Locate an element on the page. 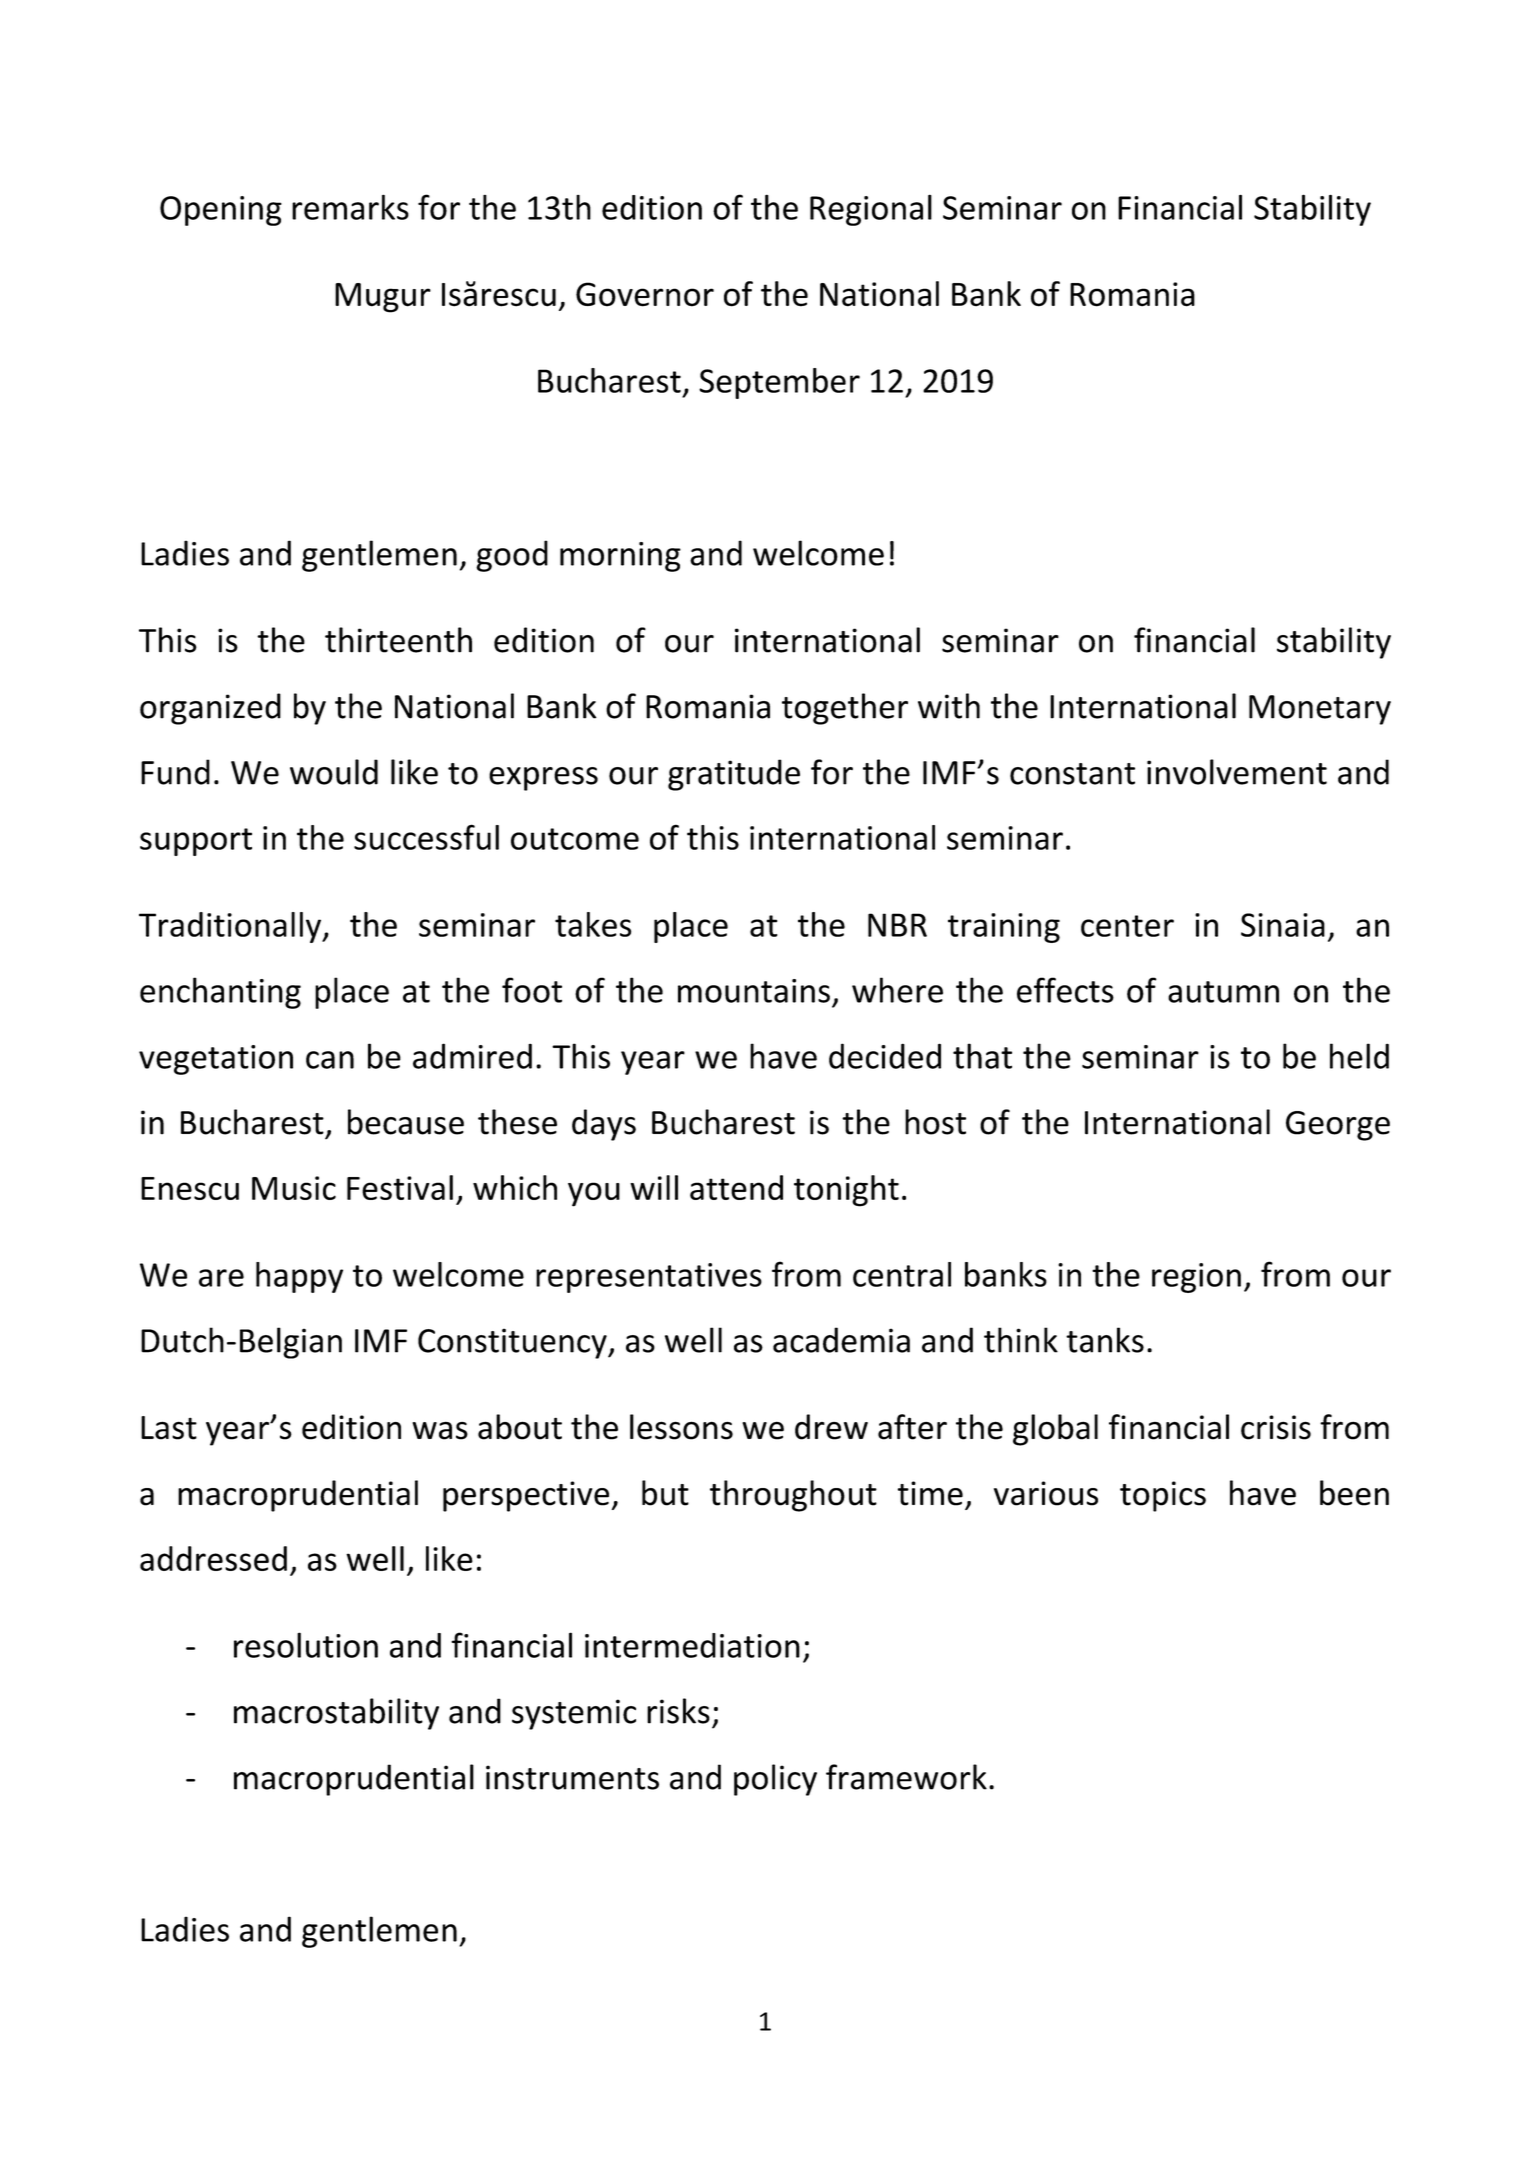  gratitude is located at coordinates (734, 775).
